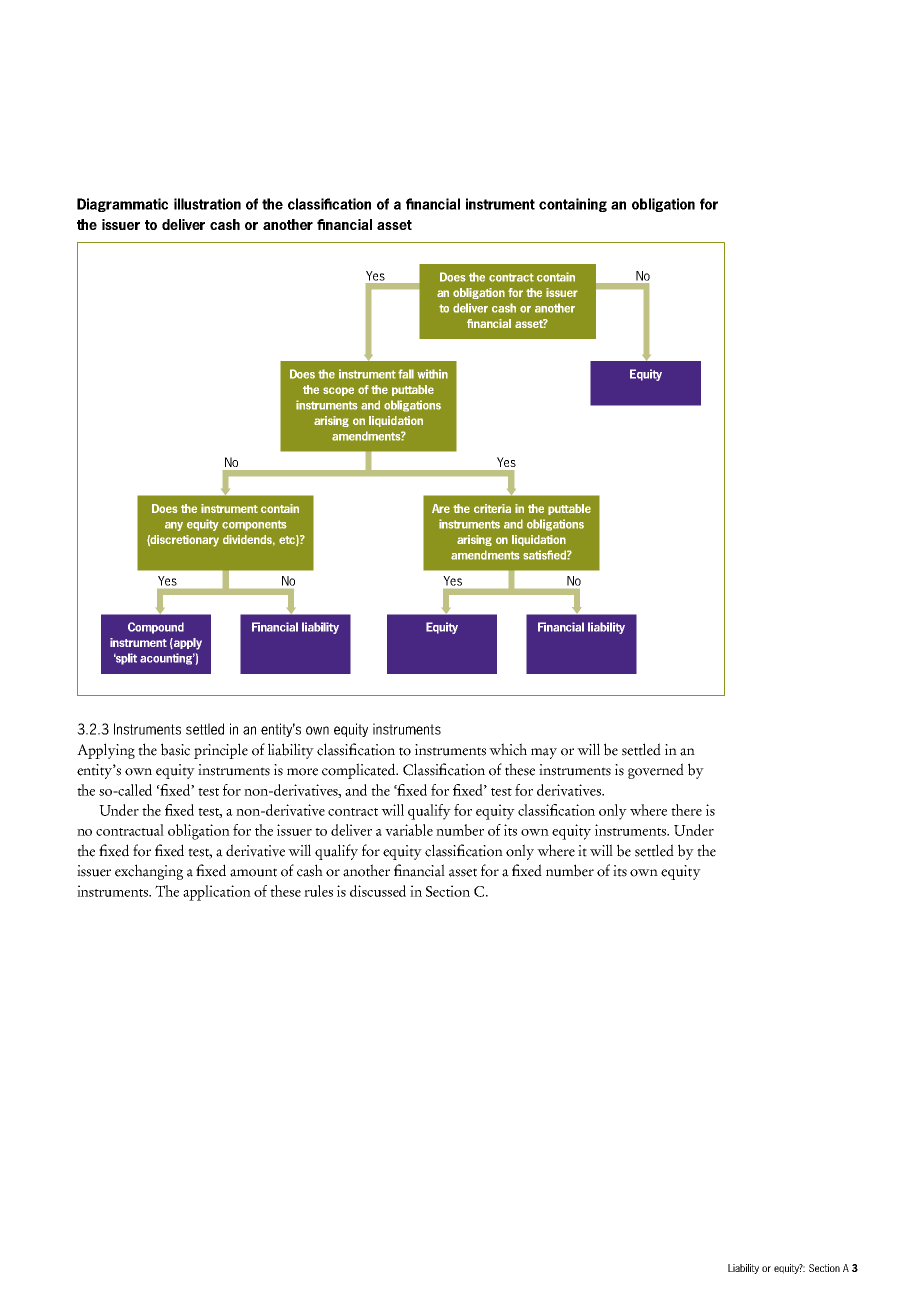  Describe the element at coordinates (441, 508) in the screenshot. I see `Are` at that location.
